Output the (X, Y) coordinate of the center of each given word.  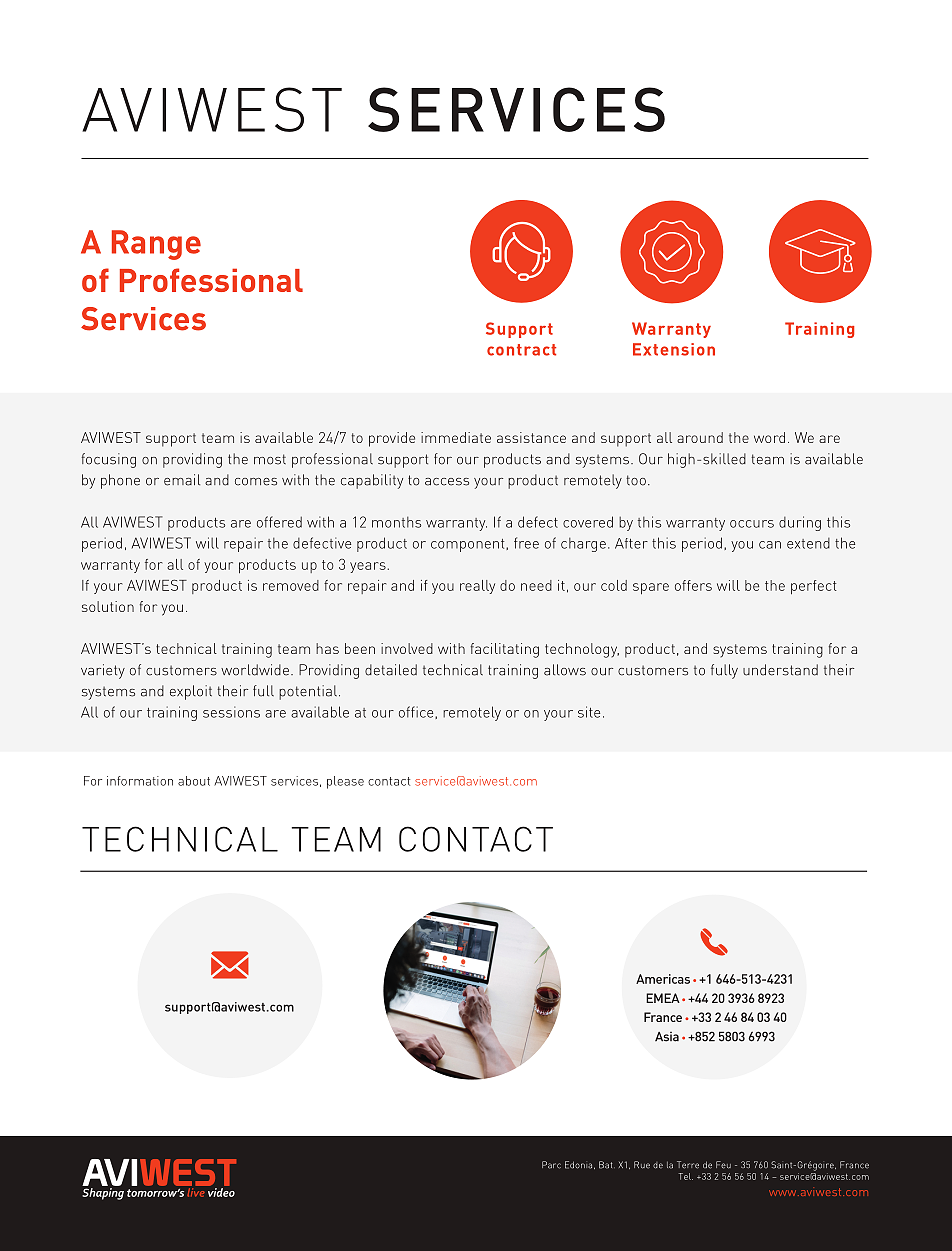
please (345, 782)
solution (108, 606)
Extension (674, 349)
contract (521, 350)
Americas (663, 979)
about (194, 781)
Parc (551, 1165)
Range (156, 245)
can (770, 545)
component (469, 545)
